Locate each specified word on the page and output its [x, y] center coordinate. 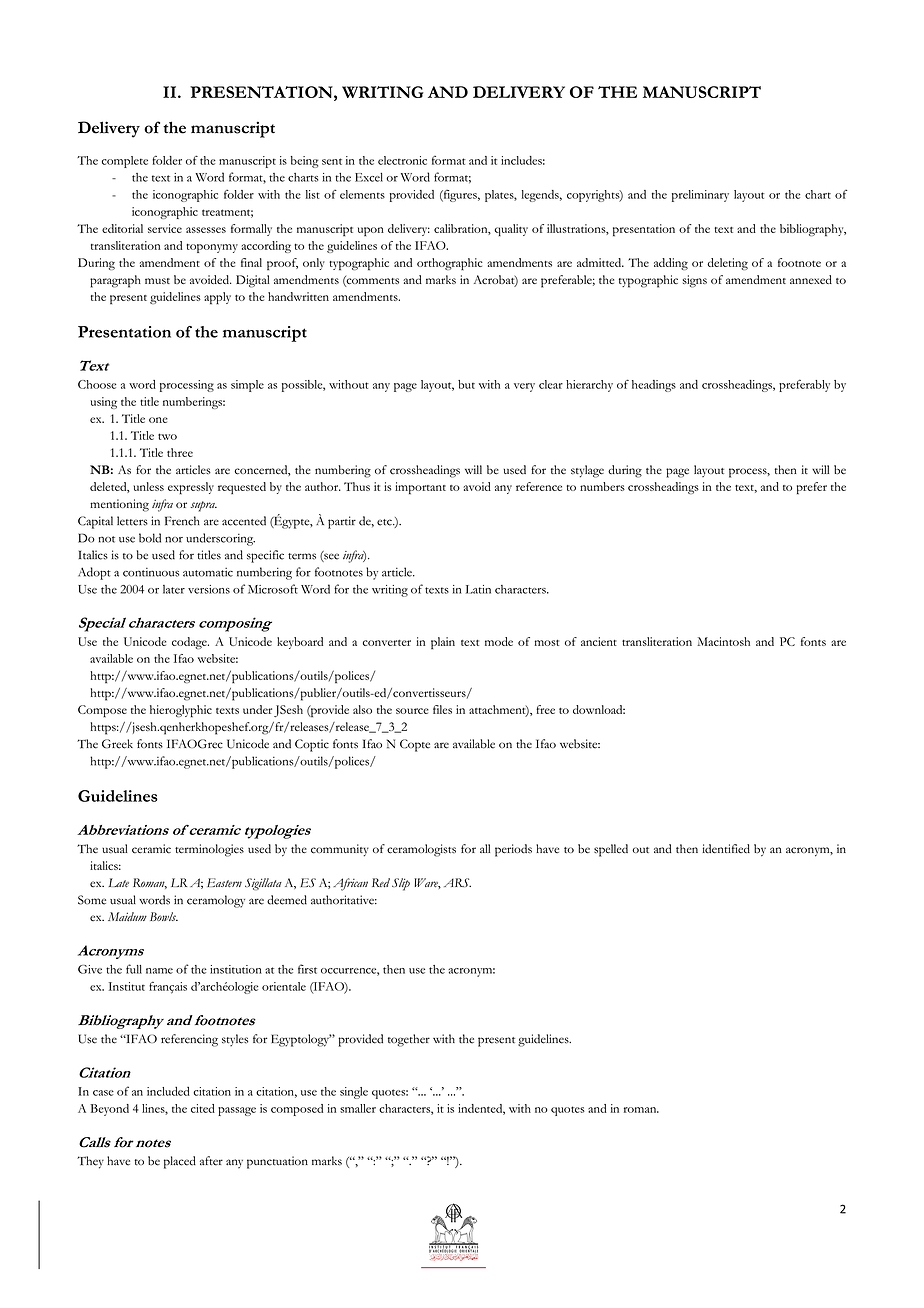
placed [180, 1162]
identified [726, 849]
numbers [602, 486]
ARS [457, 882]
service [165, 228]
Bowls [164, 916]
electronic [402, 160]
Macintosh [723, 641]
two [167, 436]
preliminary [700, 196]
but [466, 384]
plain [443, 643]
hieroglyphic [181, 711]
